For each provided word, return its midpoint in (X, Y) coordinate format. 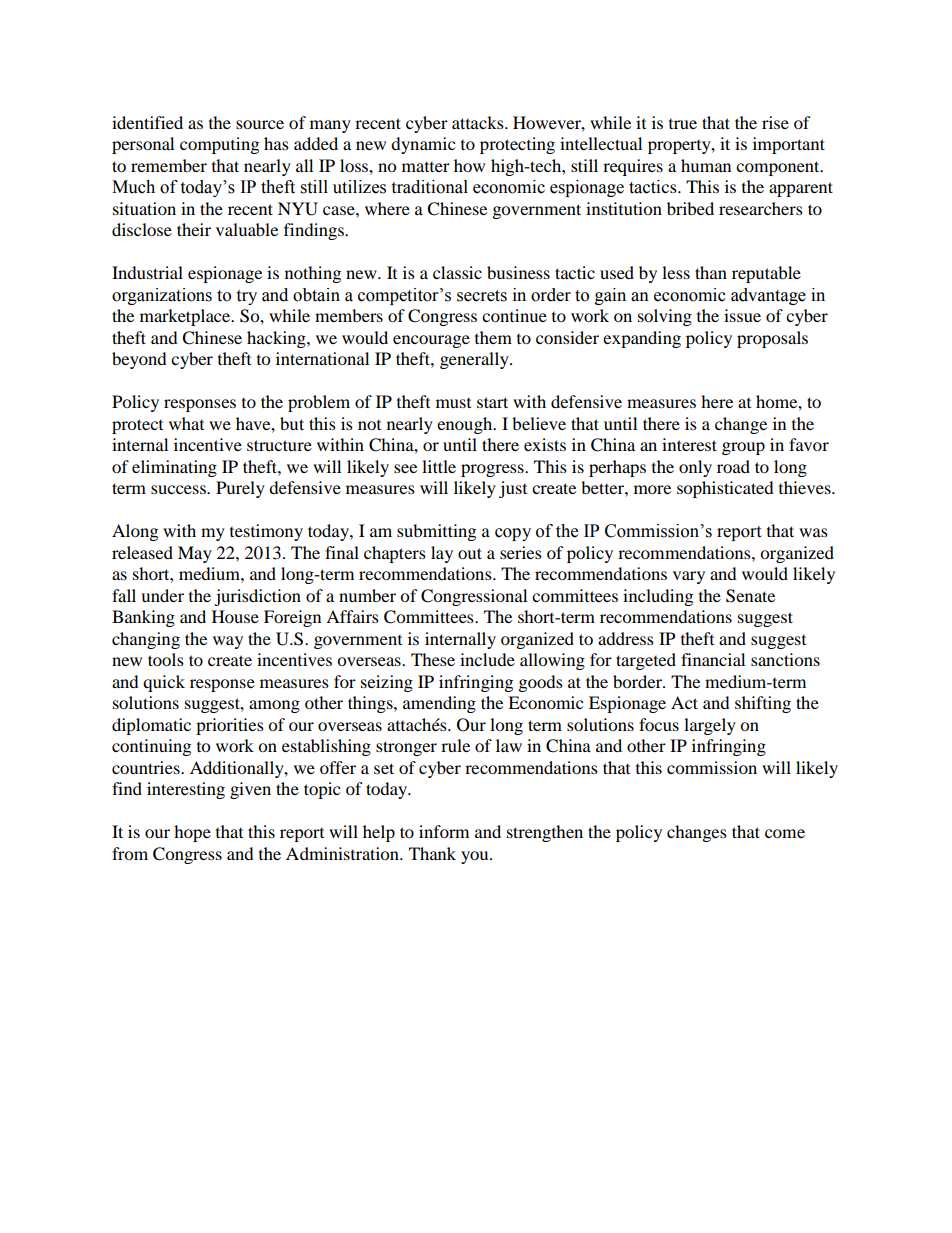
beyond (139, 360)
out (470, 553)
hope (192, 833)
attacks (479, 122)
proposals (772, 339)
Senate (750, 596)
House (235, 616)
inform (444, 831)
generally (475, 360)
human (706, 165)
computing (219, 145)
